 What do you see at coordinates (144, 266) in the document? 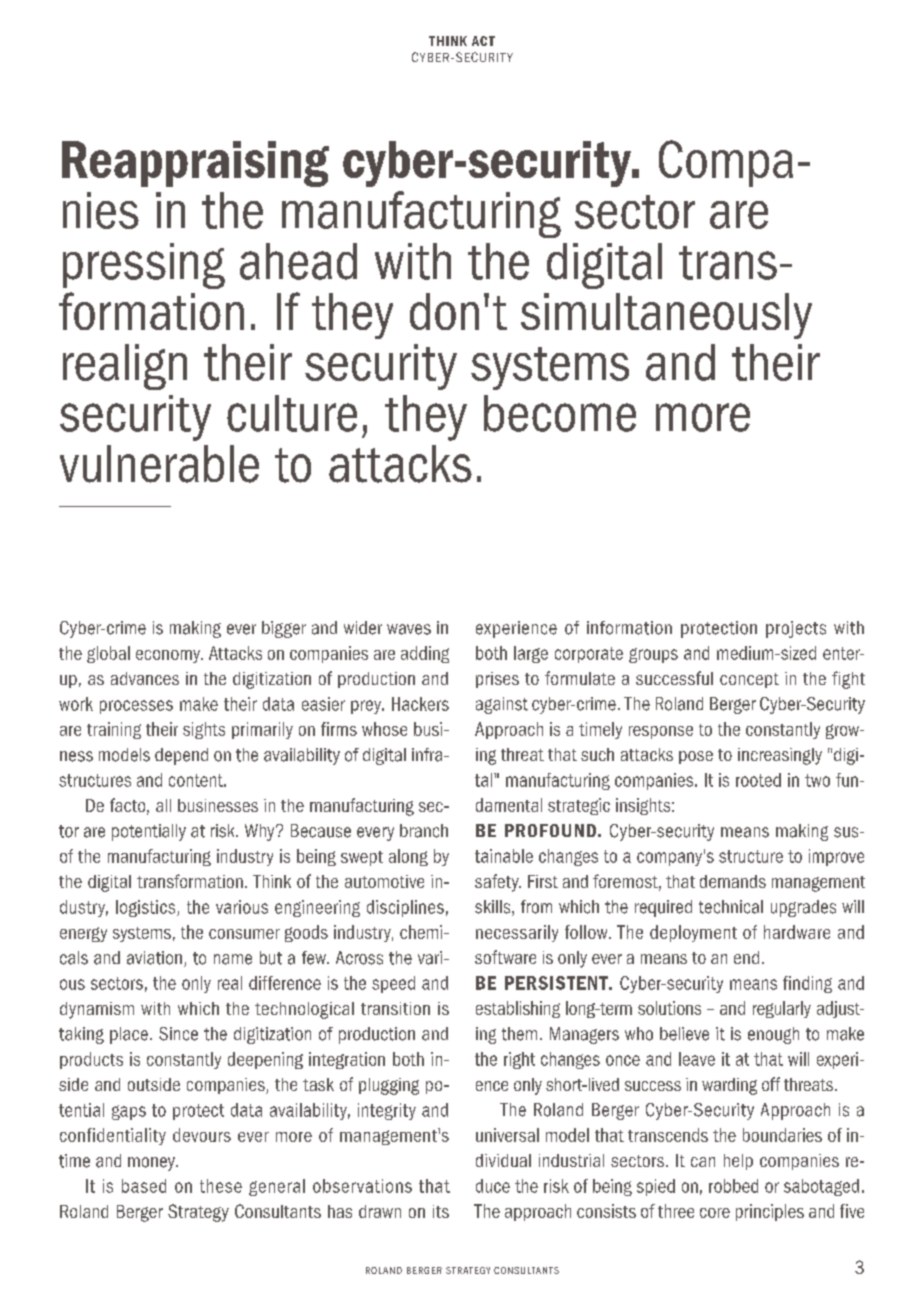
I see `pressing` at bounding box center [144, 266].
